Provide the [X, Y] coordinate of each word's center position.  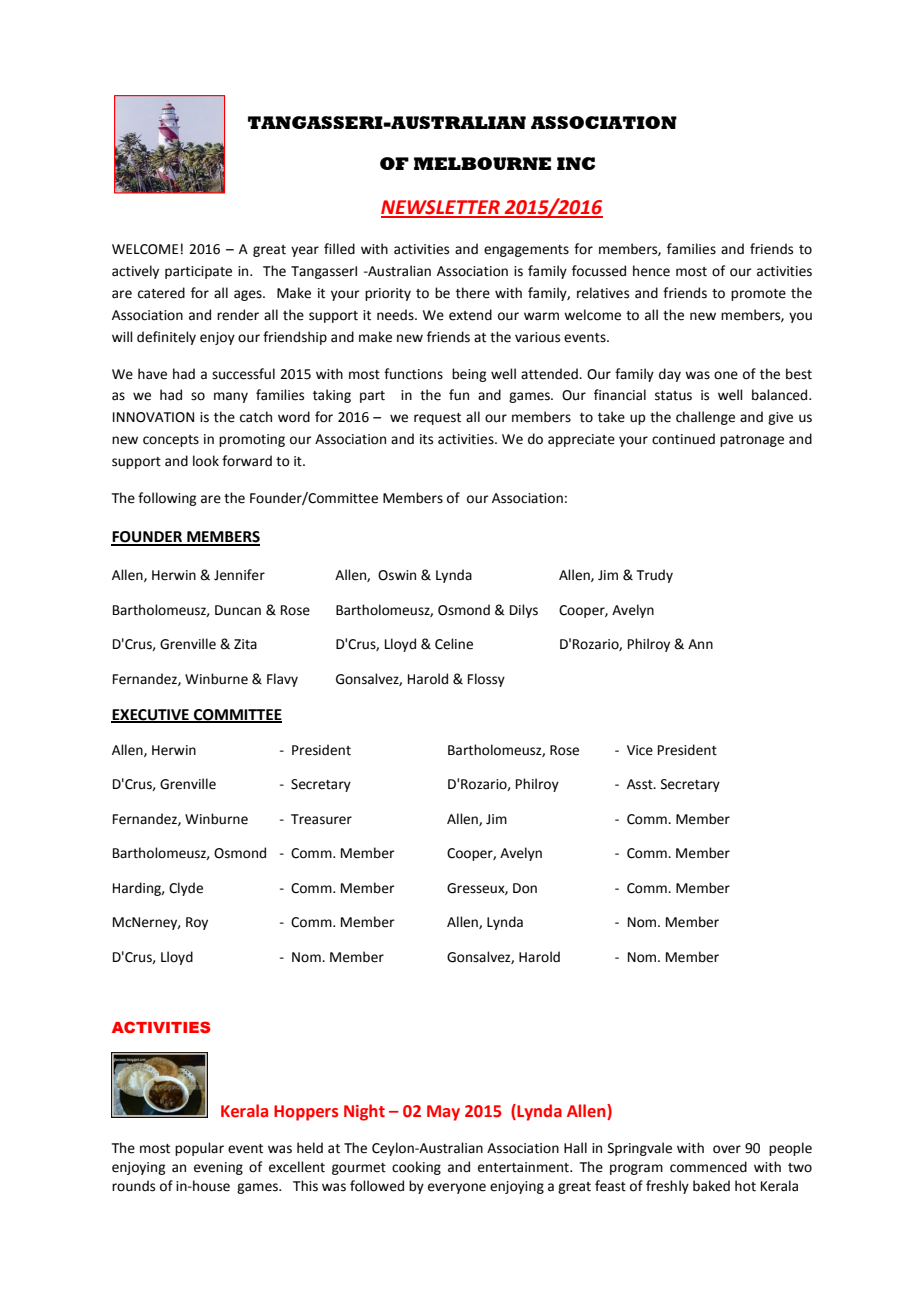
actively [135, 272]
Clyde [186, 889]
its [426, 439]
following [167, 499]
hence [651, 271]
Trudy [655, 576]
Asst [641, 784]
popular [199, 1149]
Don [525, 888]
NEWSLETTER [441, 208]
